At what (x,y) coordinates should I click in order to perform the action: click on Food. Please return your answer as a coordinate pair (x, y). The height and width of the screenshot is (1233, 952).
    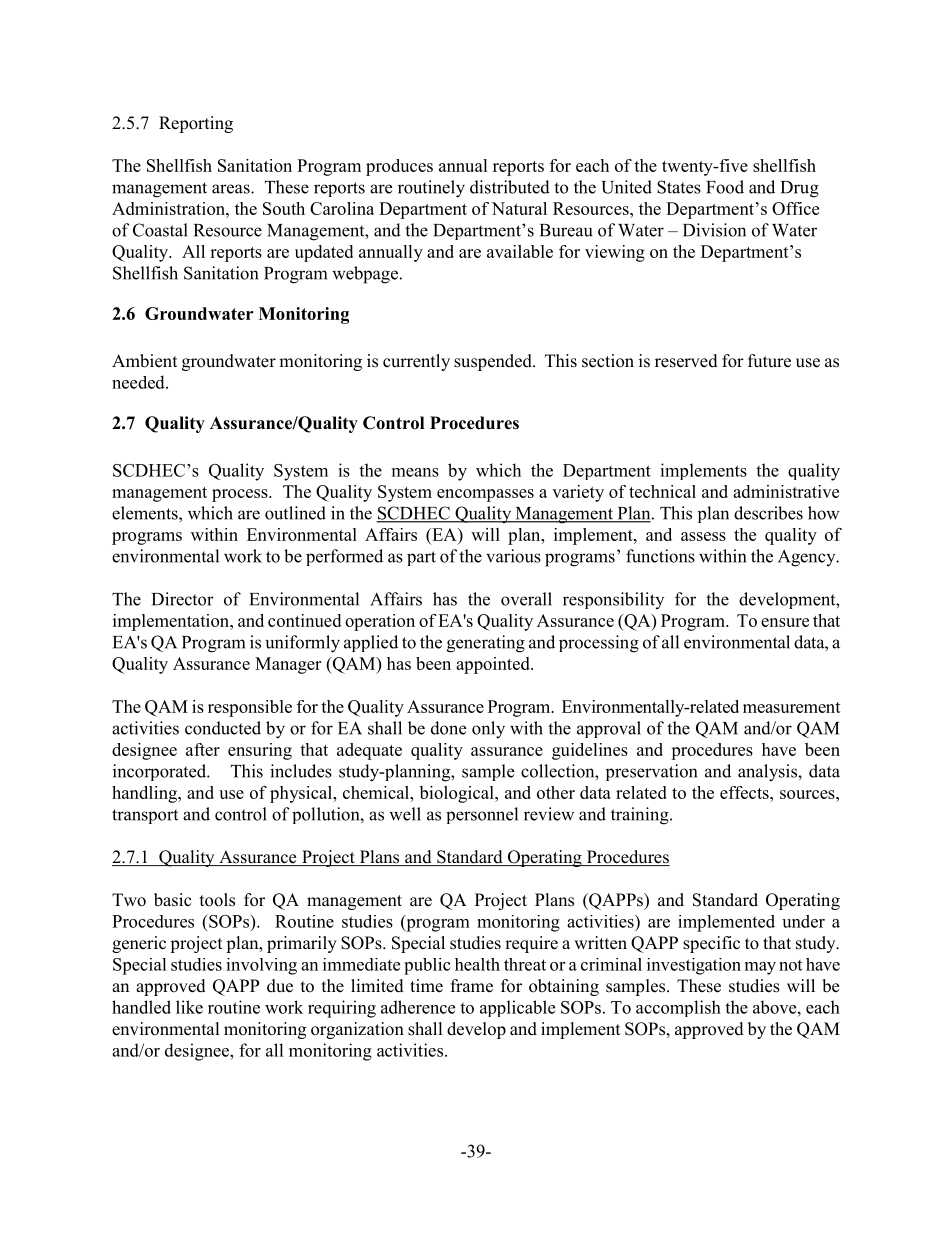
    Looking at the image, I should click on (725, 187).
